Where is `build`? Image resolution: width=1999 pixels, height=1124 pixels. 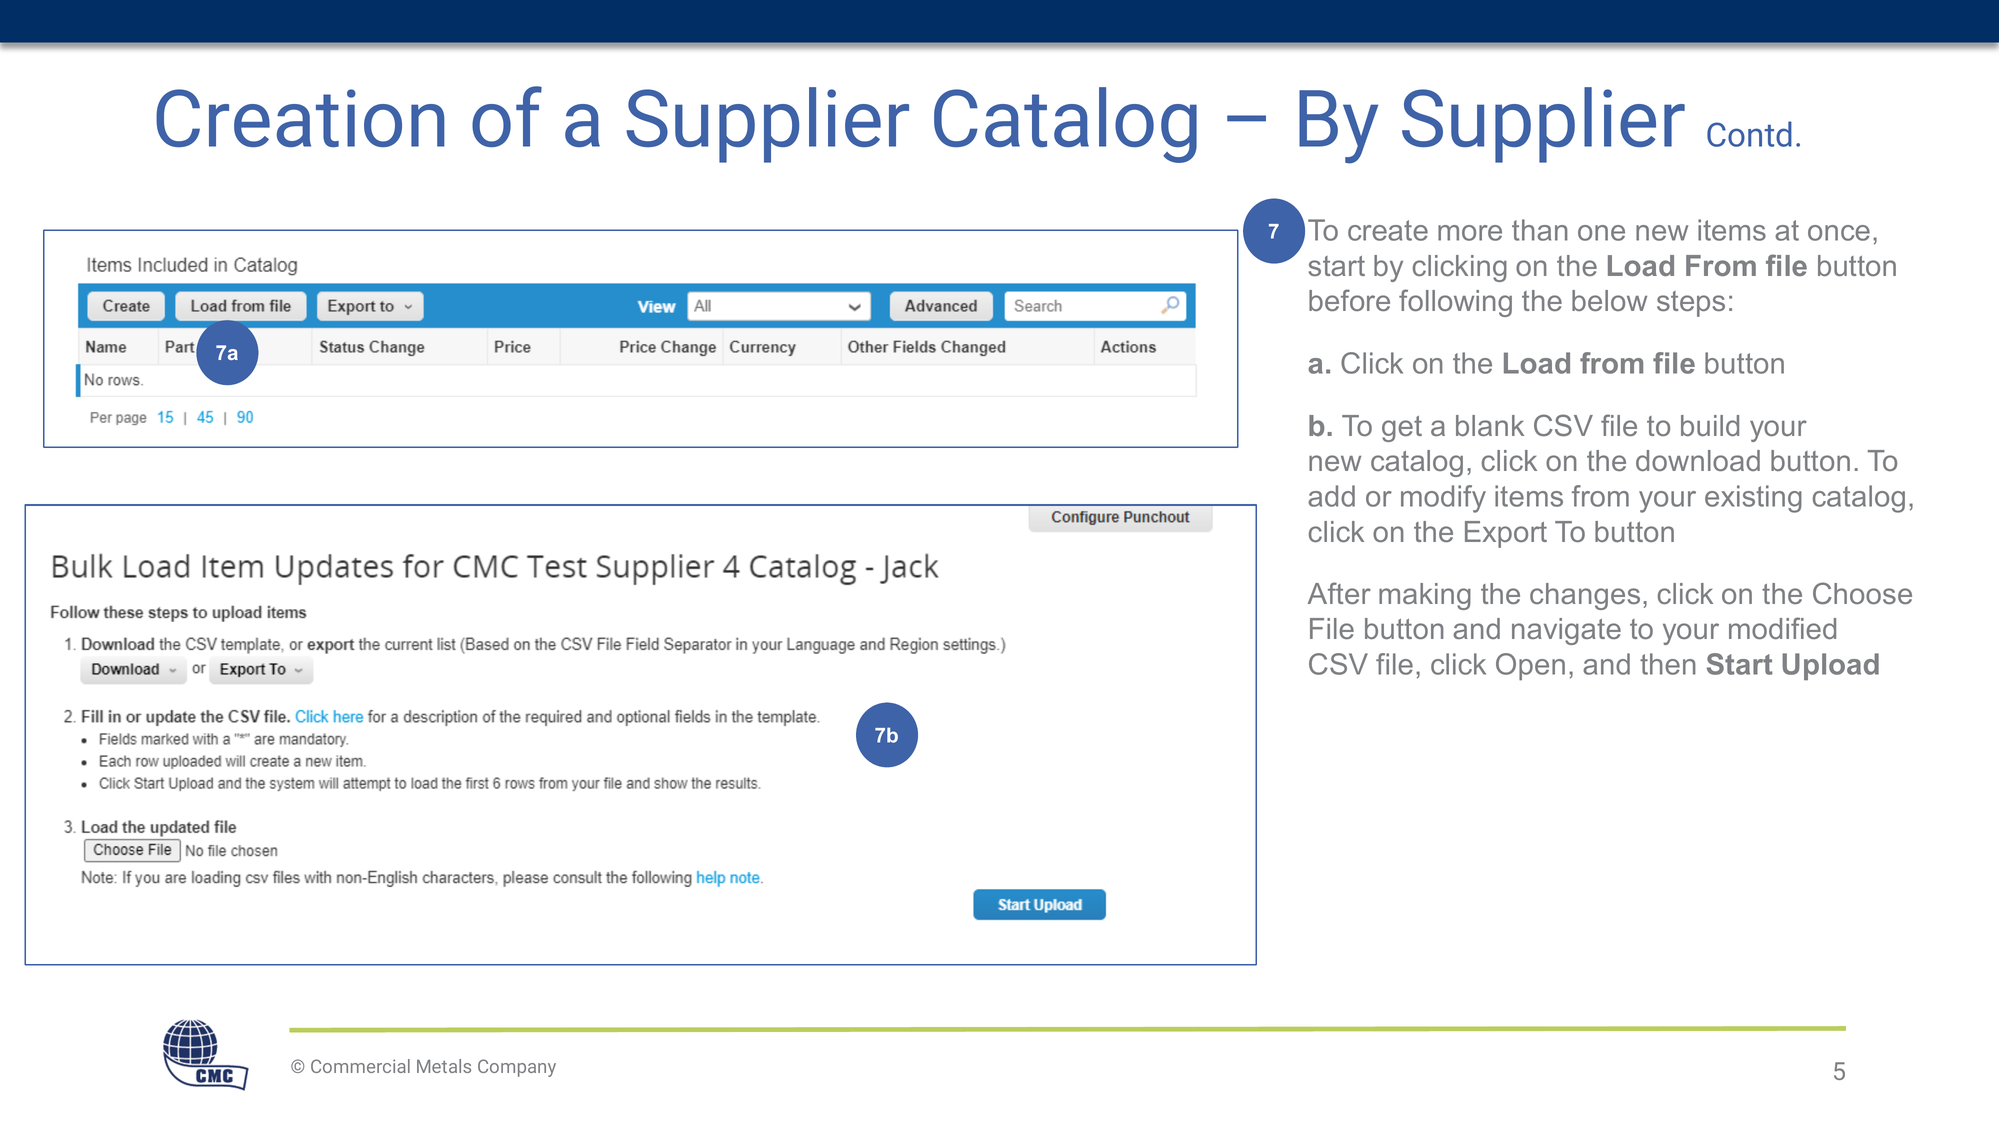 build is located at coordinates (1710, 425).
